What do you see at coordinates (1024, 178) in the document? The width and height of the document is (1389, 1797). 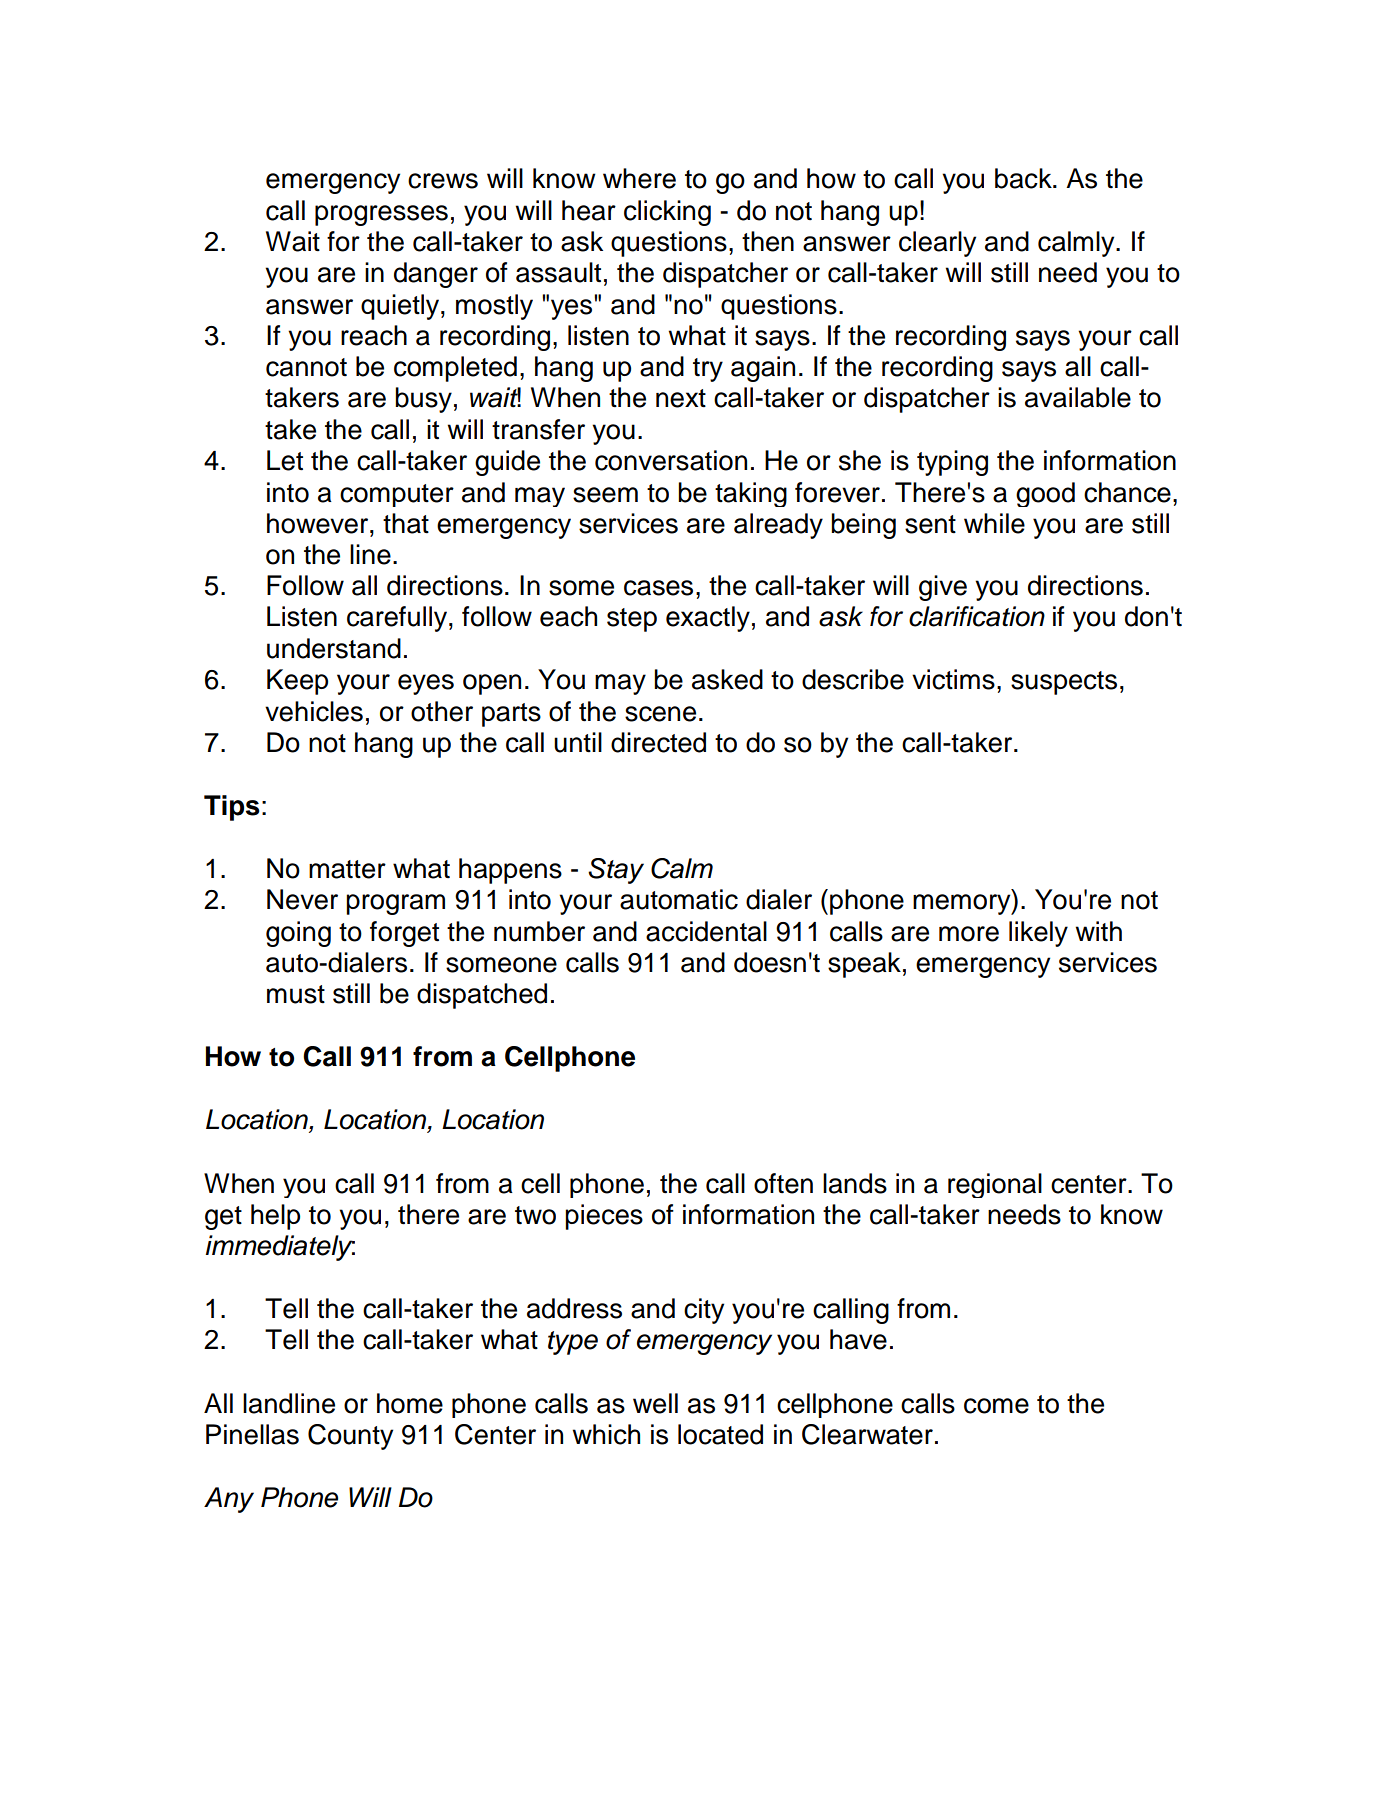 I see `back` at bounding box center [1024, 178].
